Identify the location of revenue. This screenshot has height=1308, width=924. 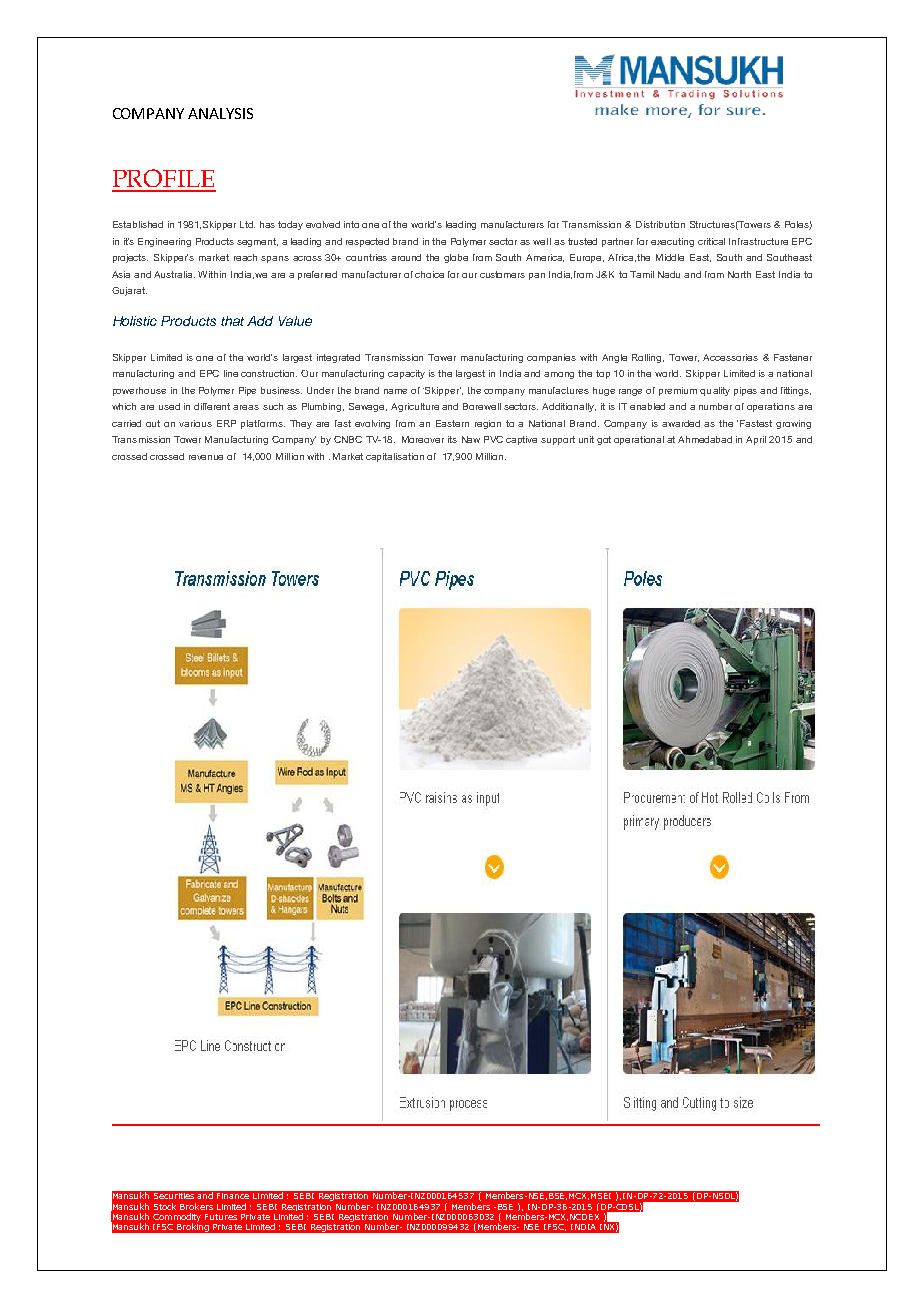
(206, 457).
